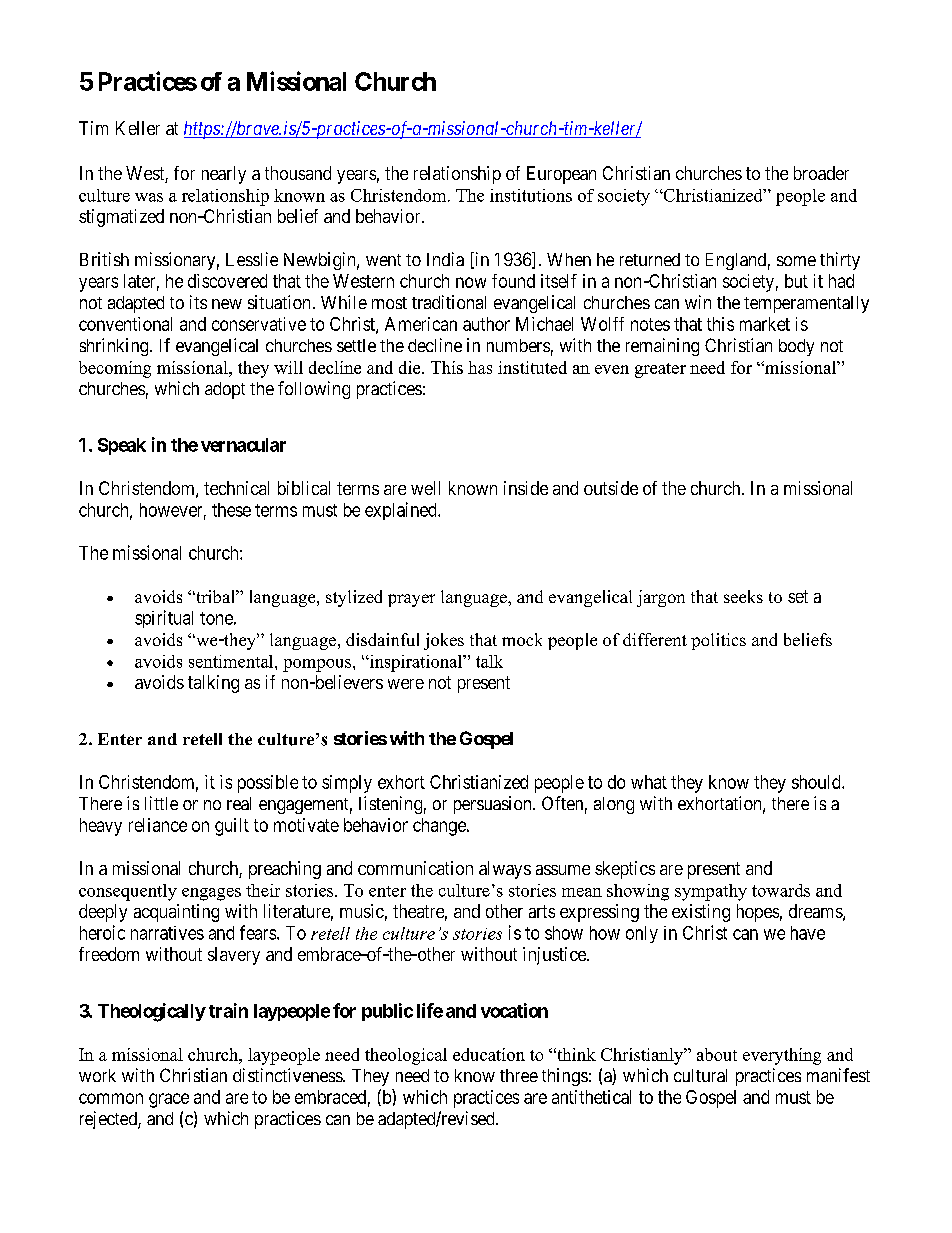  Describe the element at coordinates (444, 641) in the screenshot. I see `jokes` at that location.
